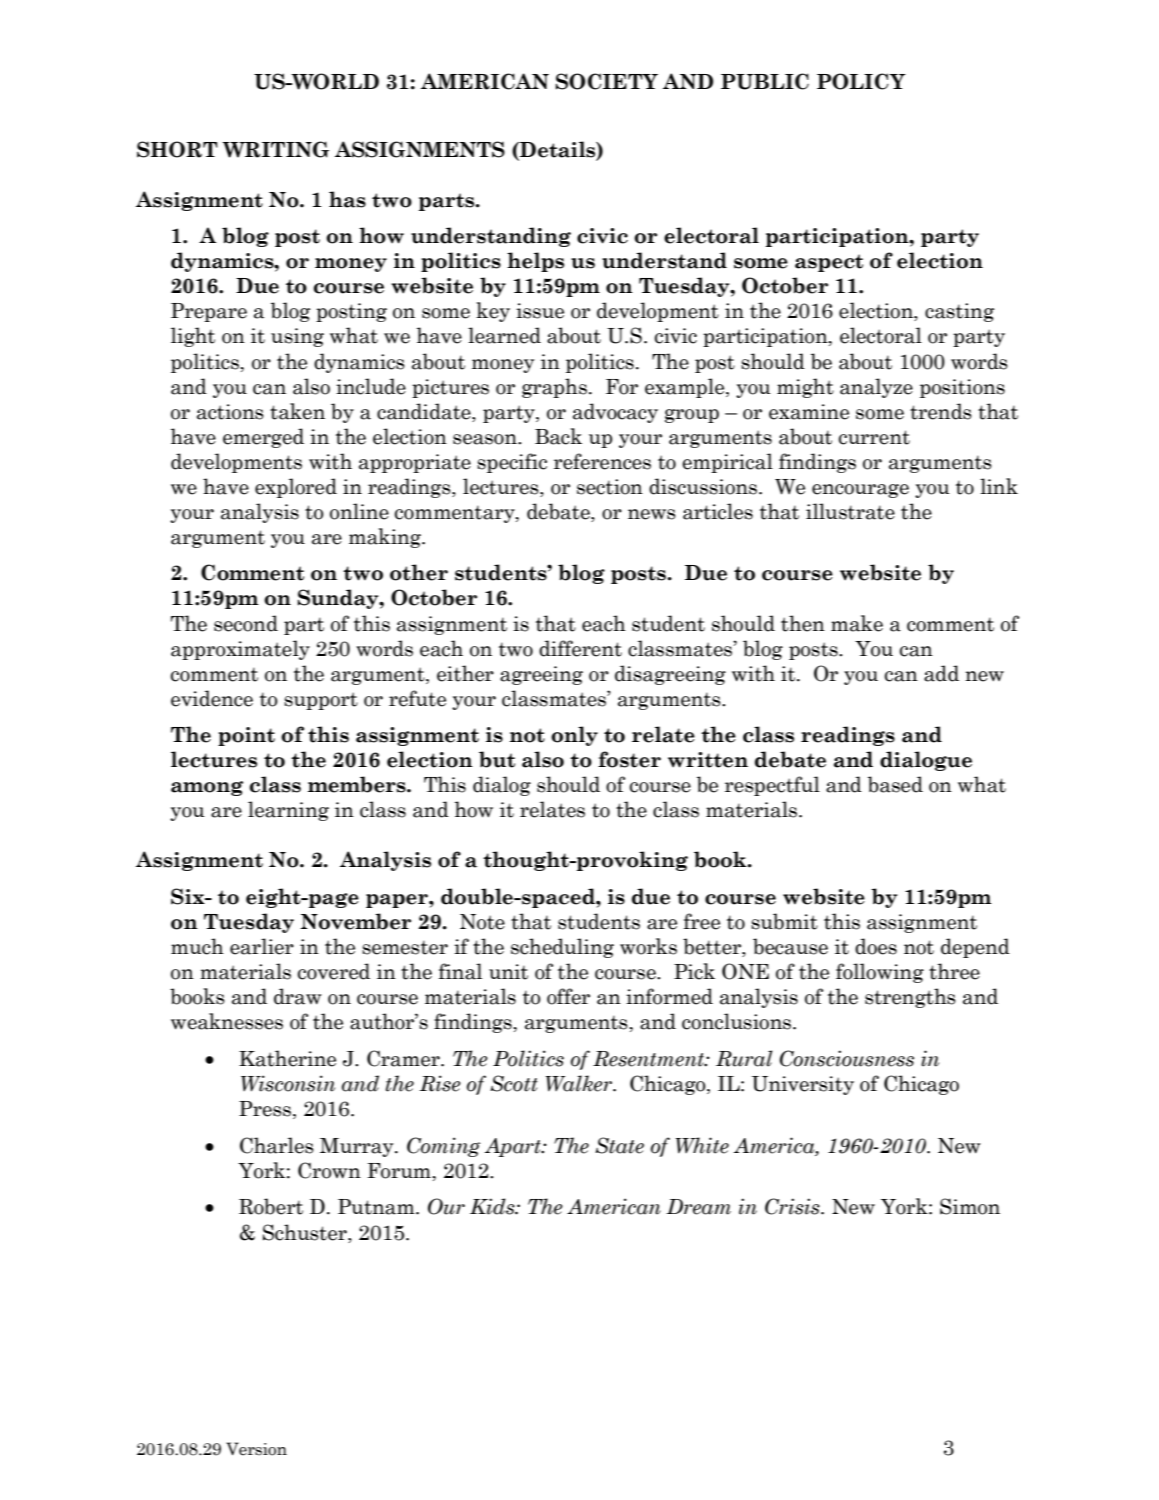 The image size is (1159, 1500). Describe the element at coordinates (874, 437) in the page. I see `current` at that location.
